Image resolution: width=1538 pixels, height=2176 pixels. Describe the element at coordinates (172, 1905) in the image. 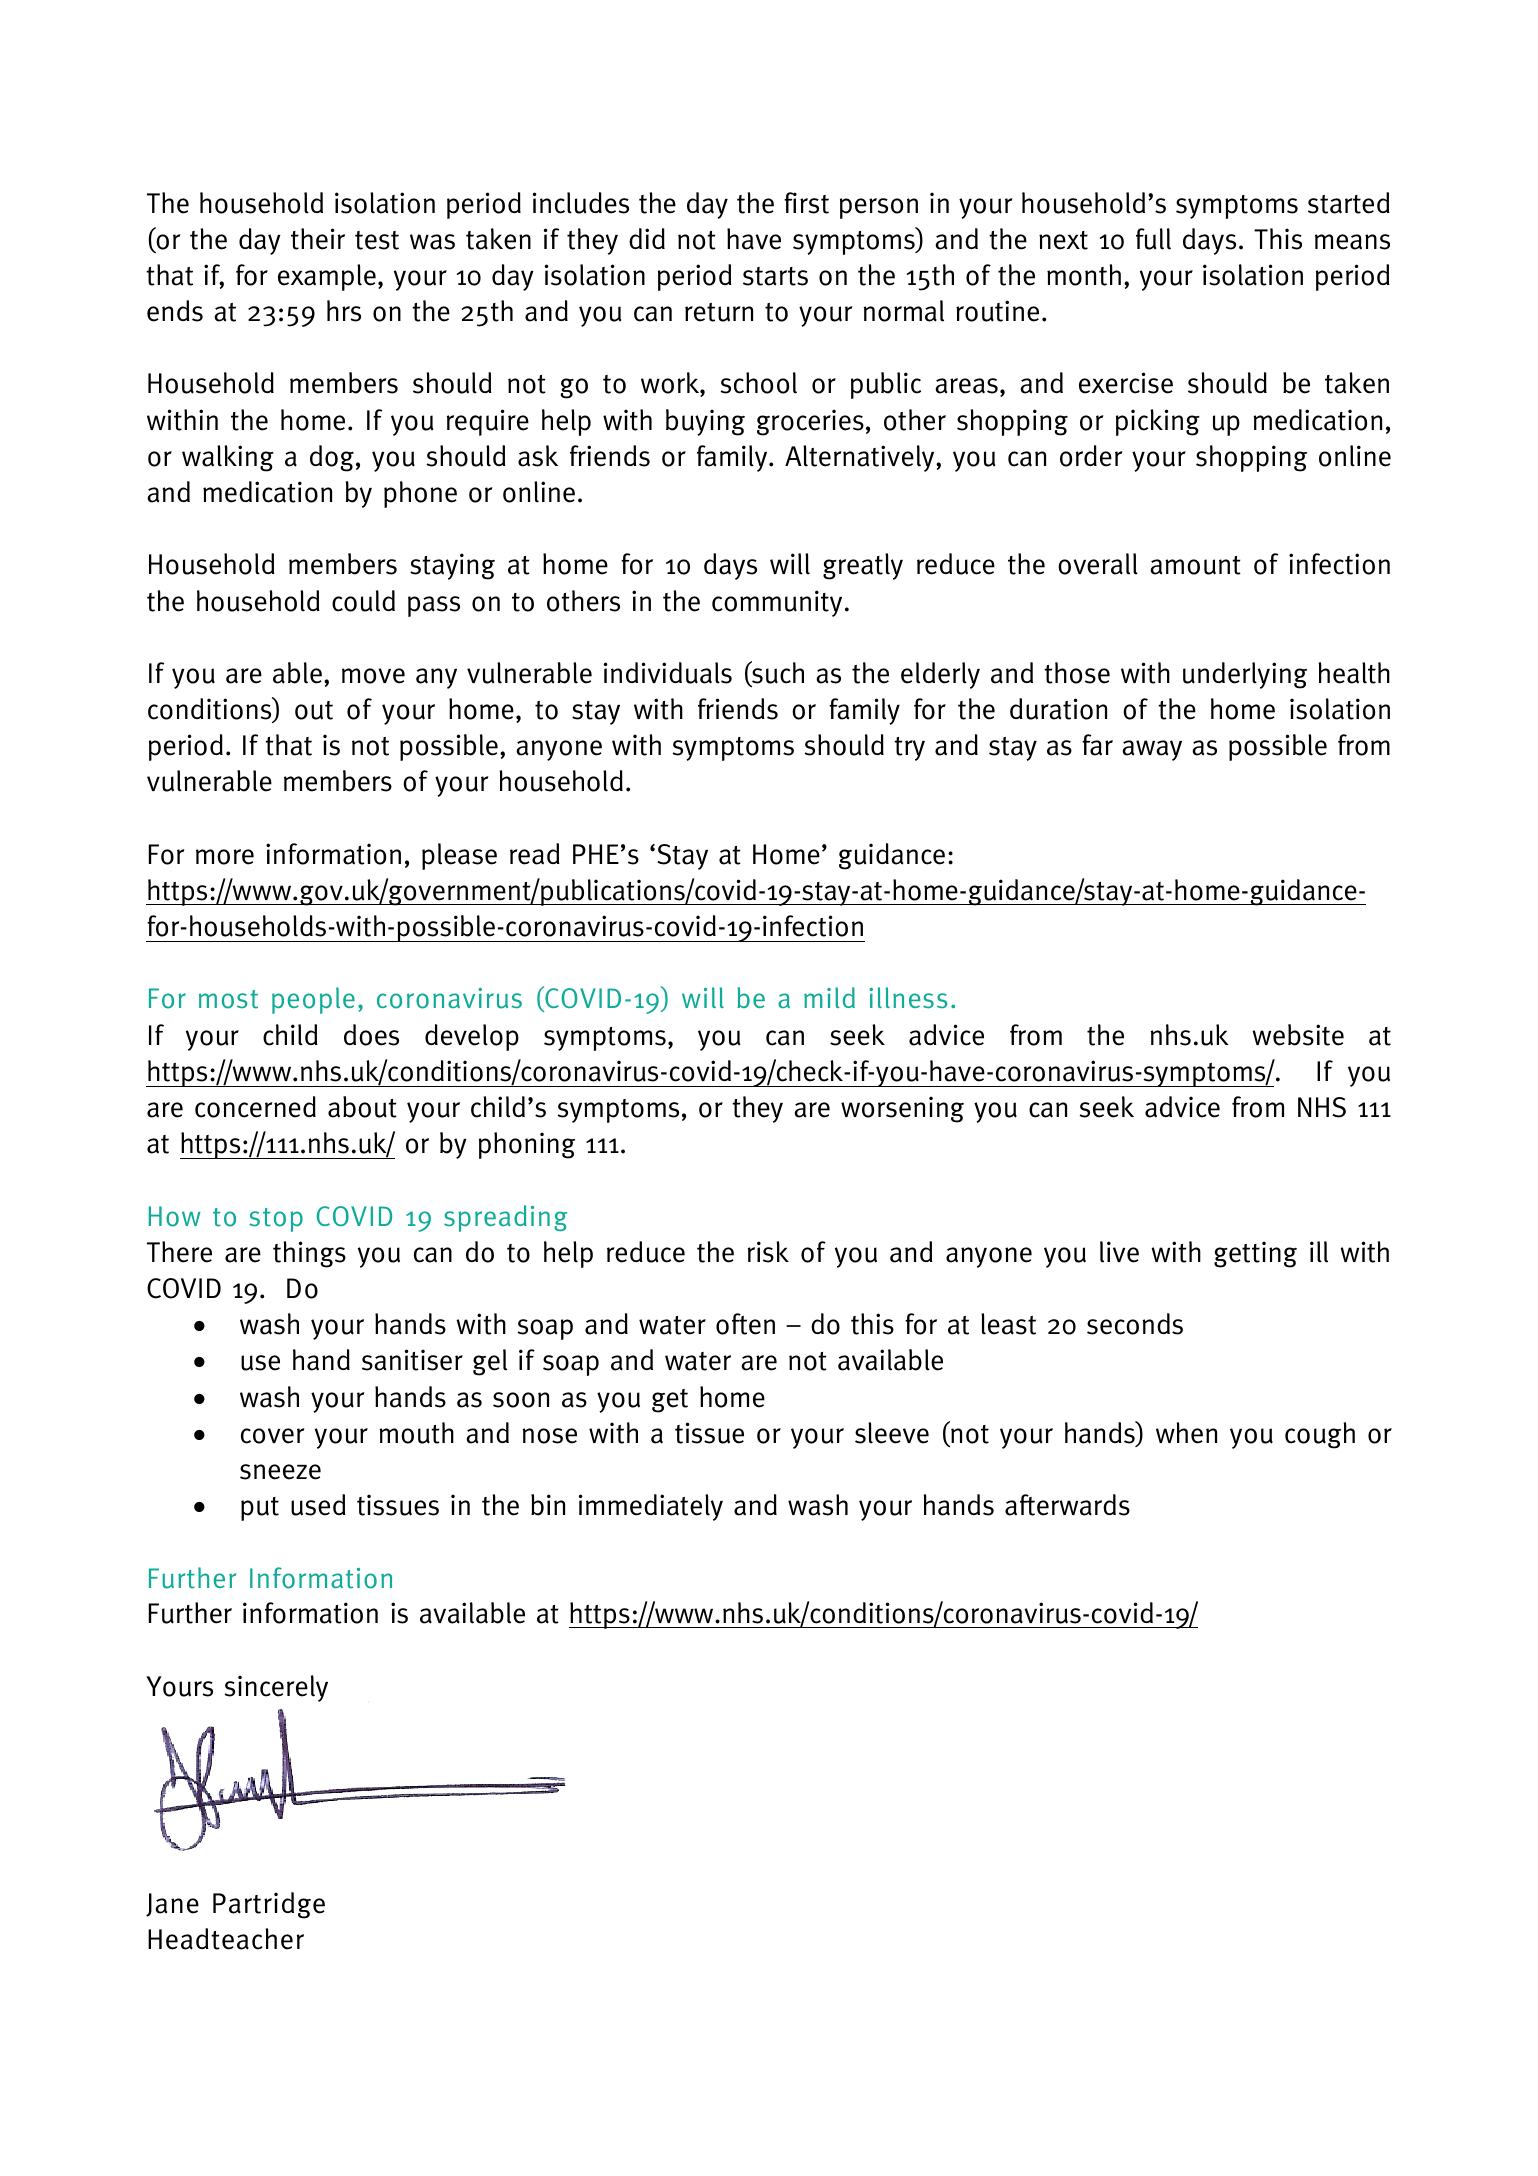

I see `Jane` at that location.
